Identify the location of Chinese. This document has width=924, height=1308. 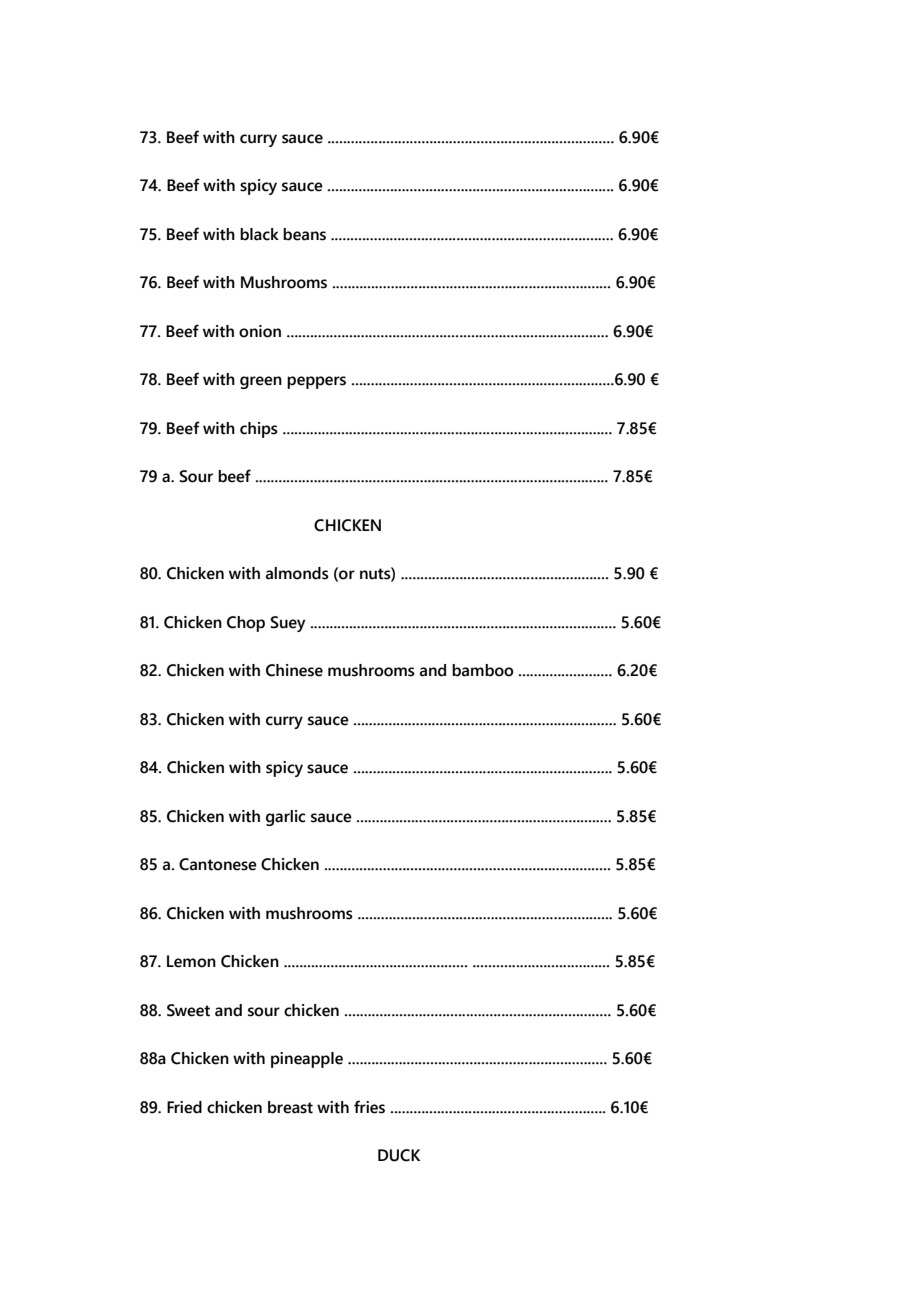
(294, 670).
